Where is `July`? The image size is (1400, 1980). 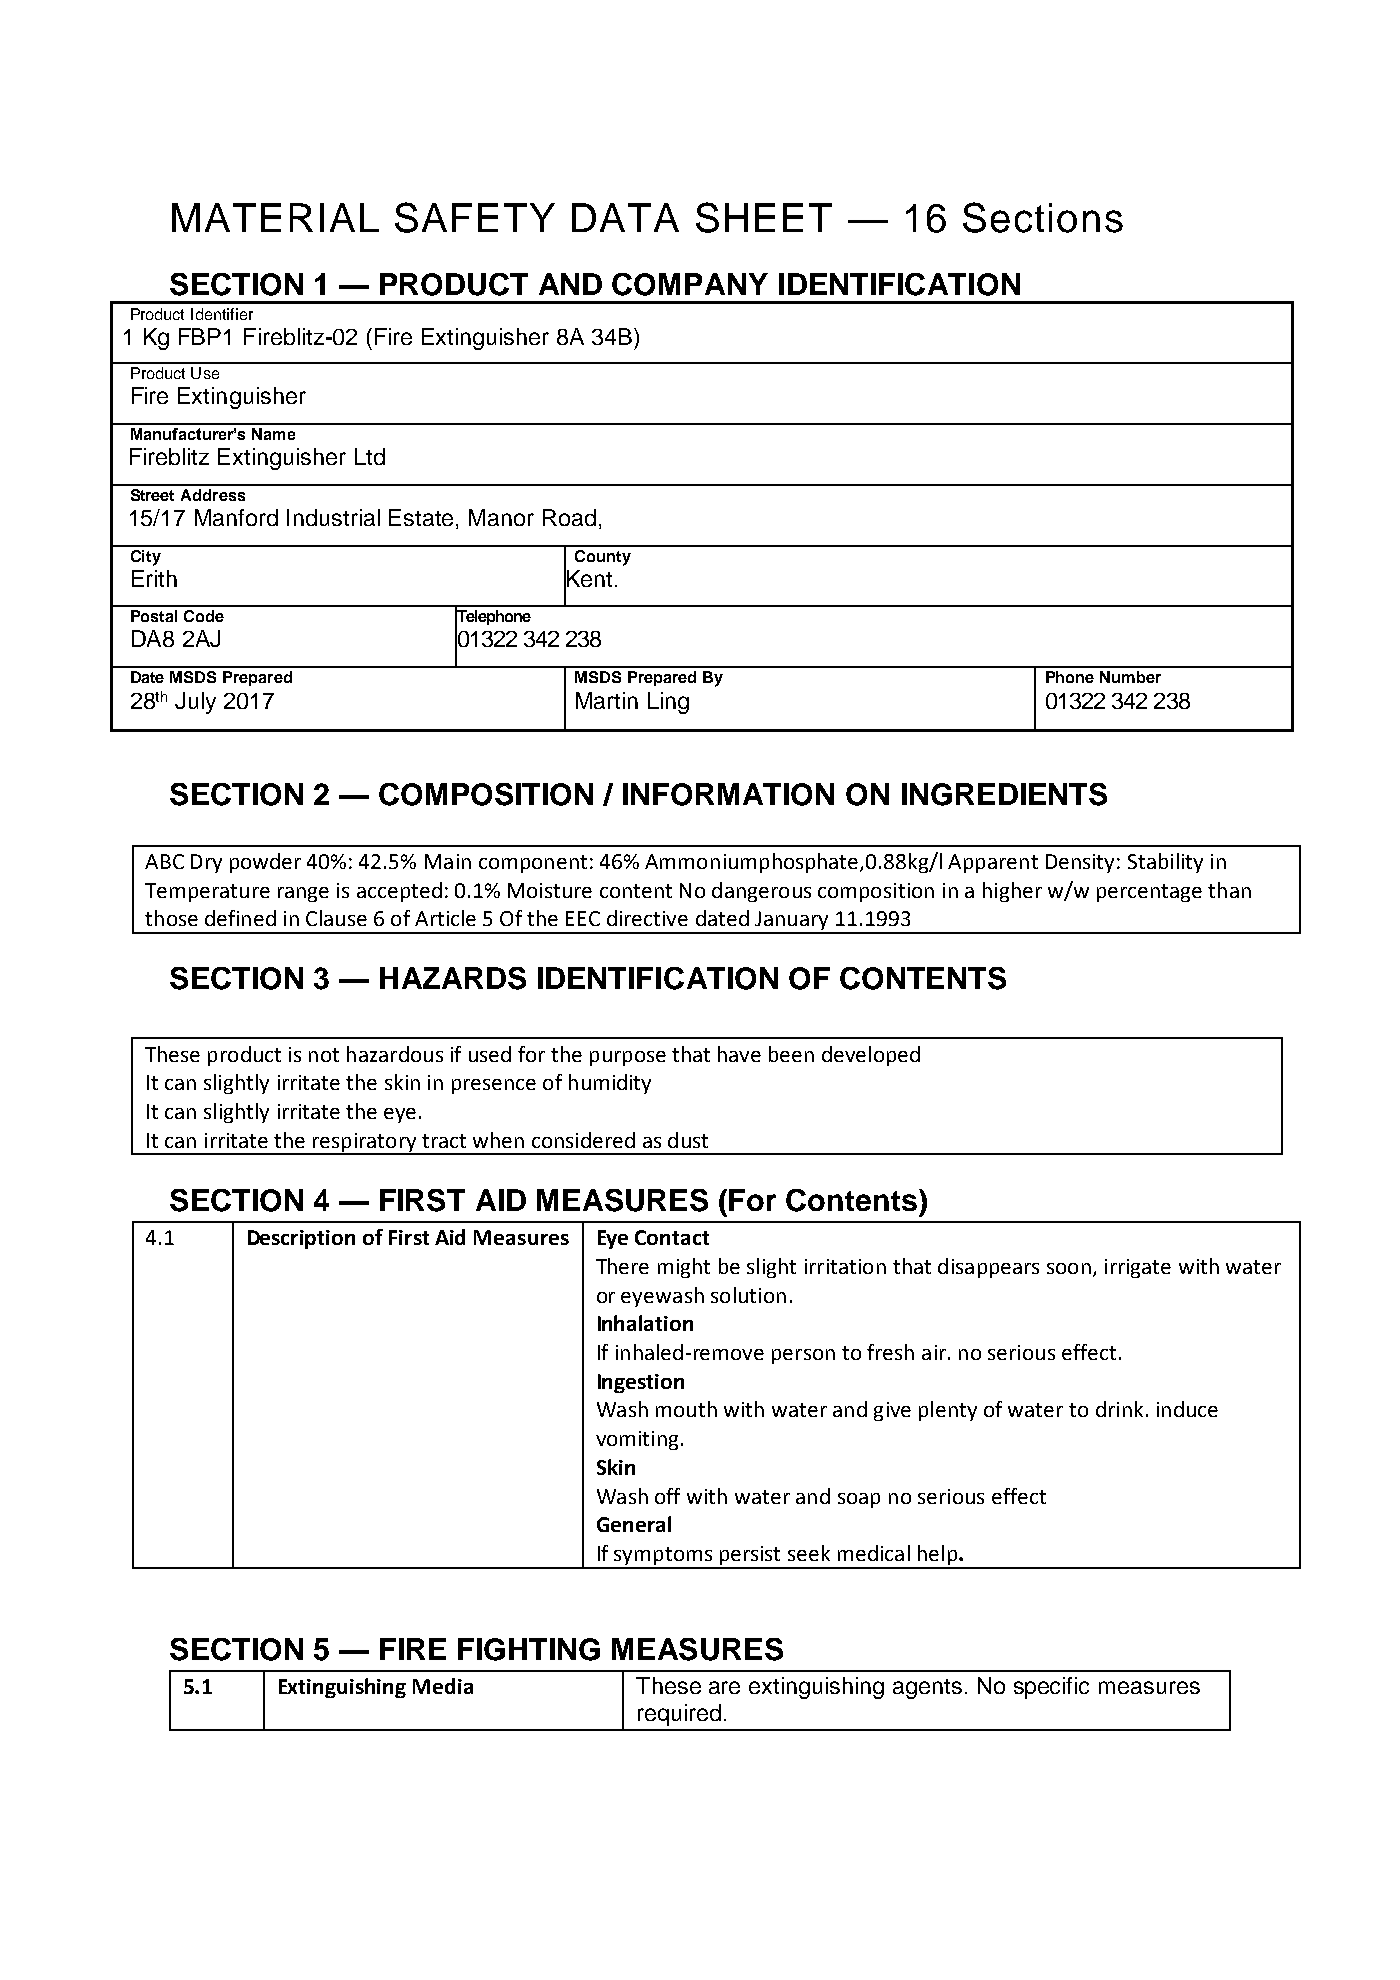
July is located at coordinates (195, 703).
